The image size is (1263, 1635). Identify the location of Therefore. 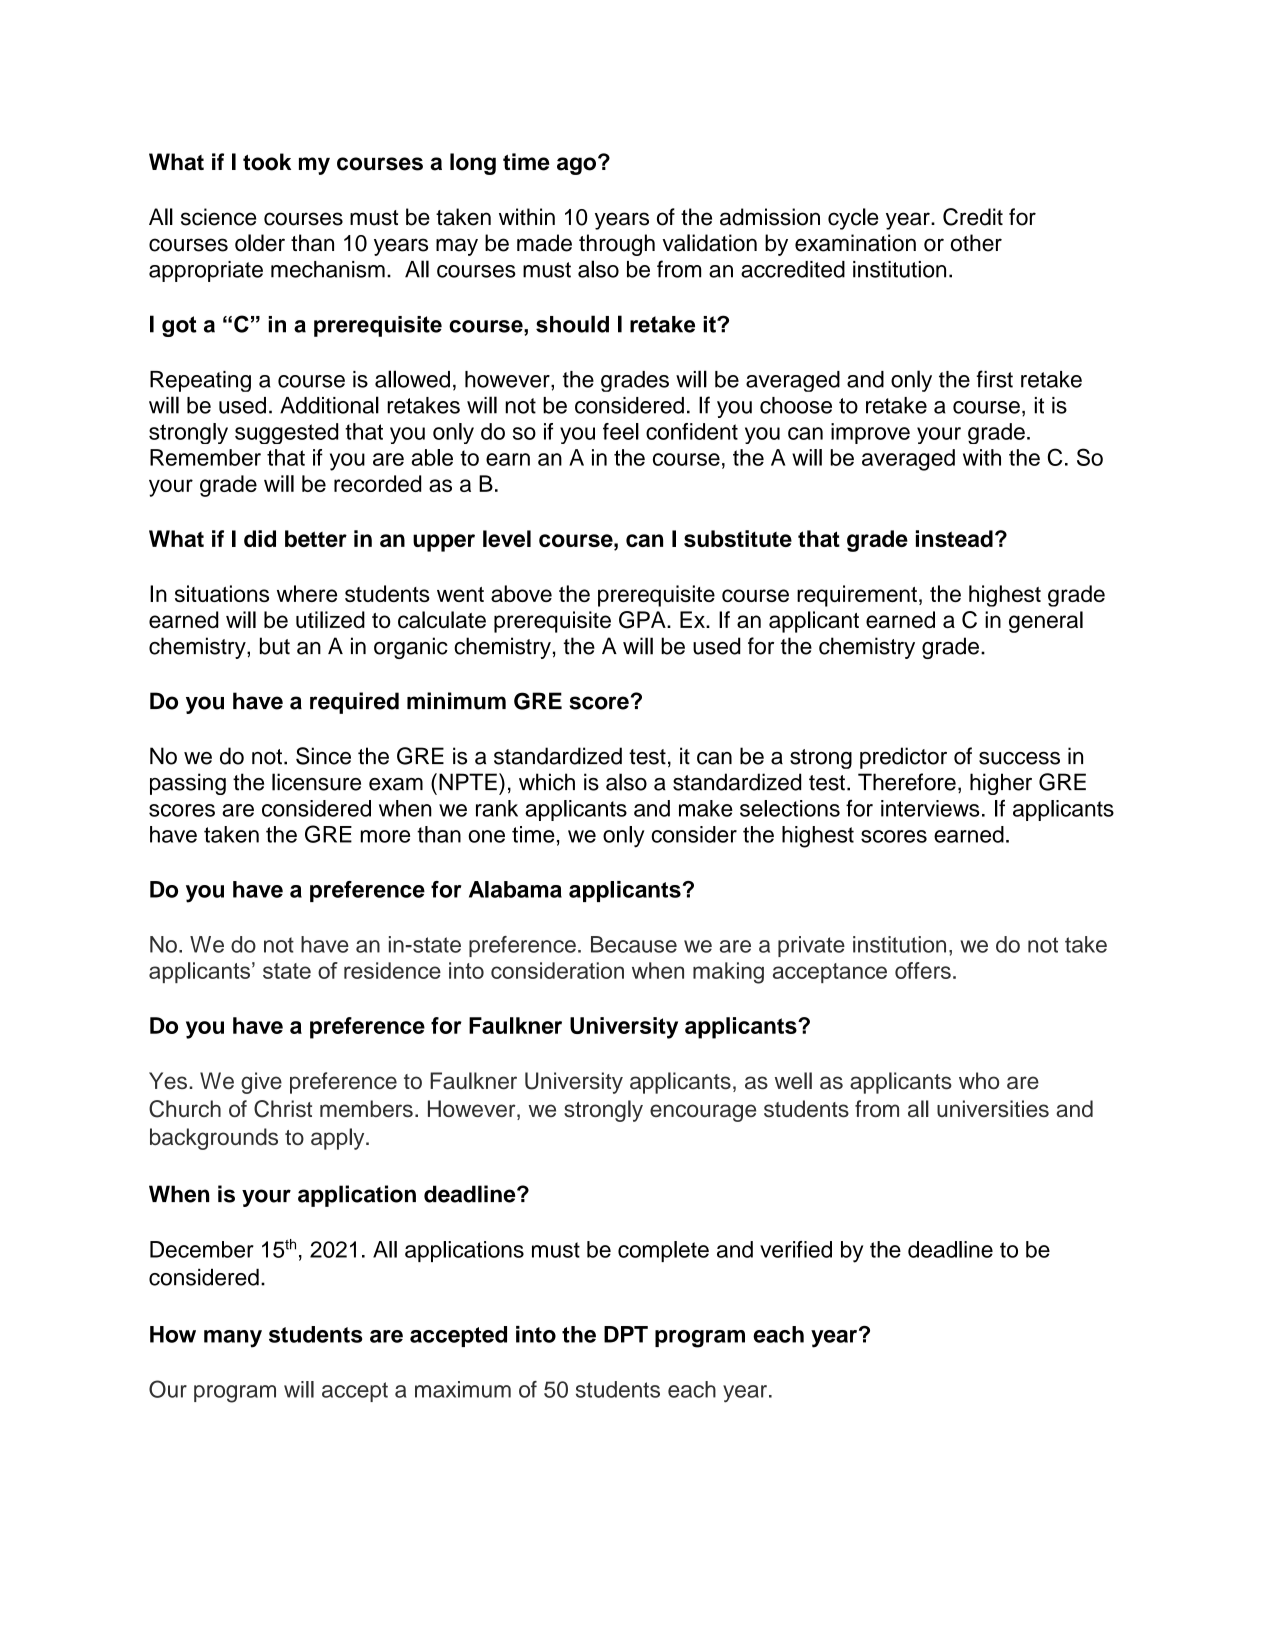
(907, 782).
